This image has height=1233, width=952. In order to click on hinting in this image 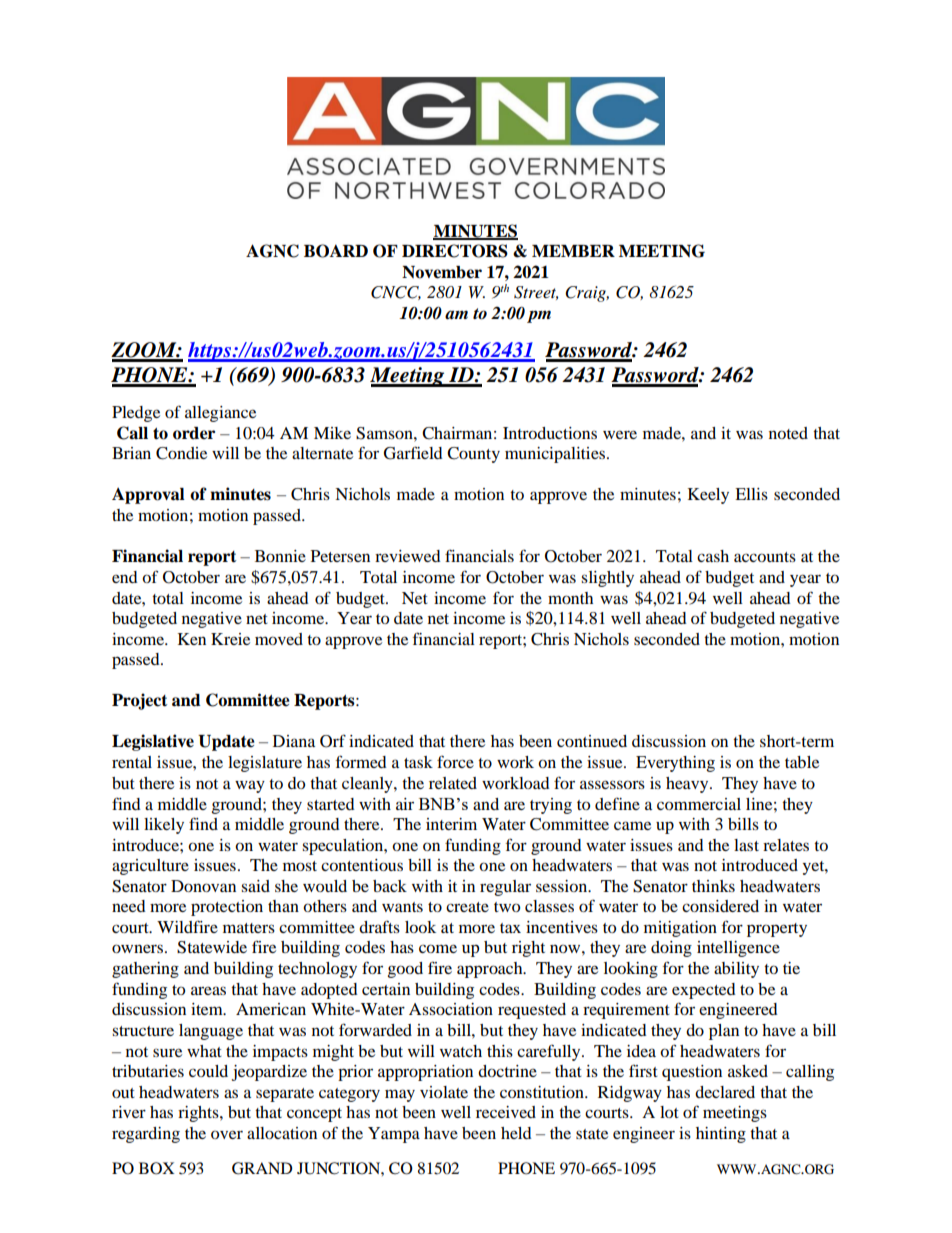, I will do `click(721, 1135)`.
